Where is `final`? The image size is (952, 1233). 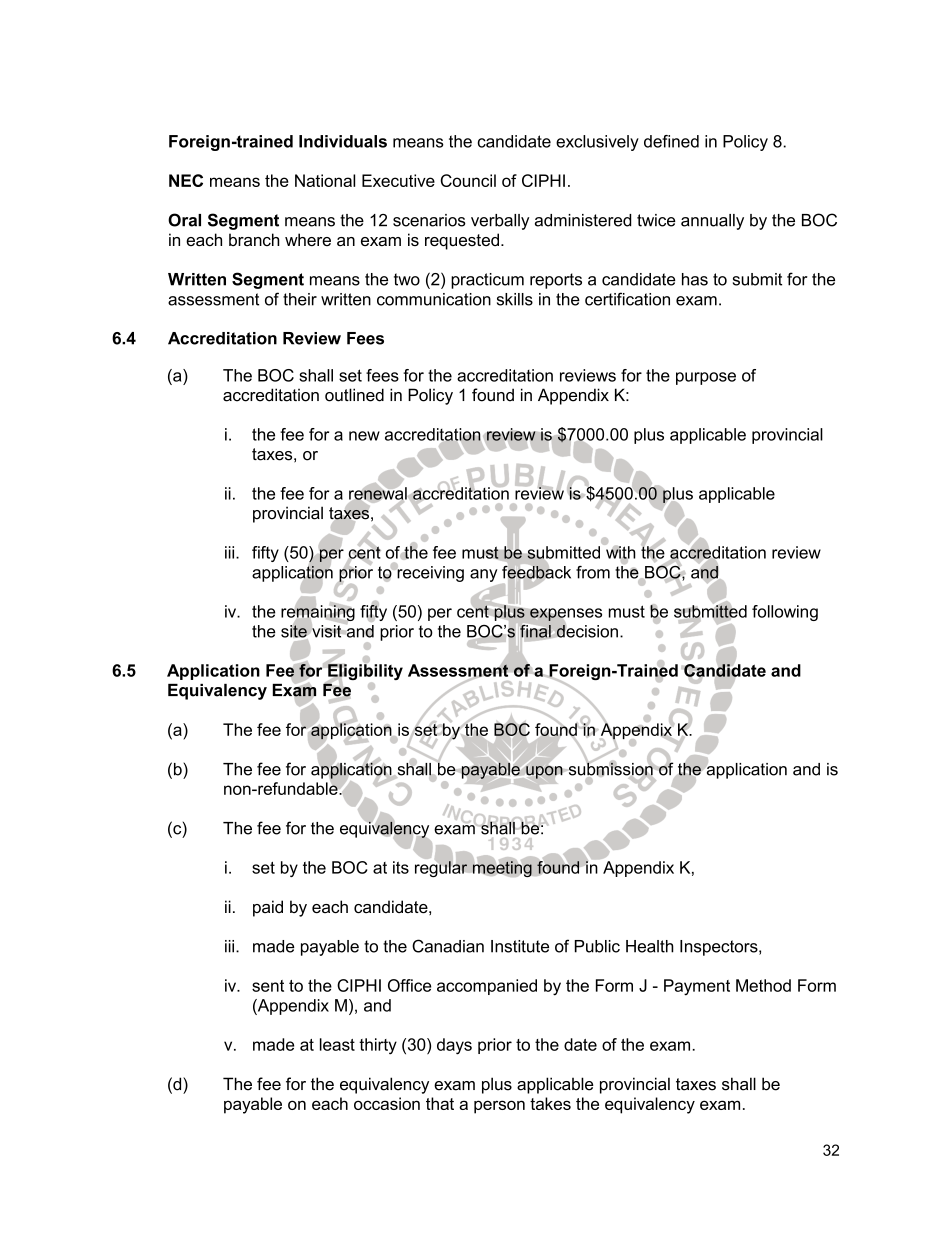 final is located at coordinates (536, 632).
